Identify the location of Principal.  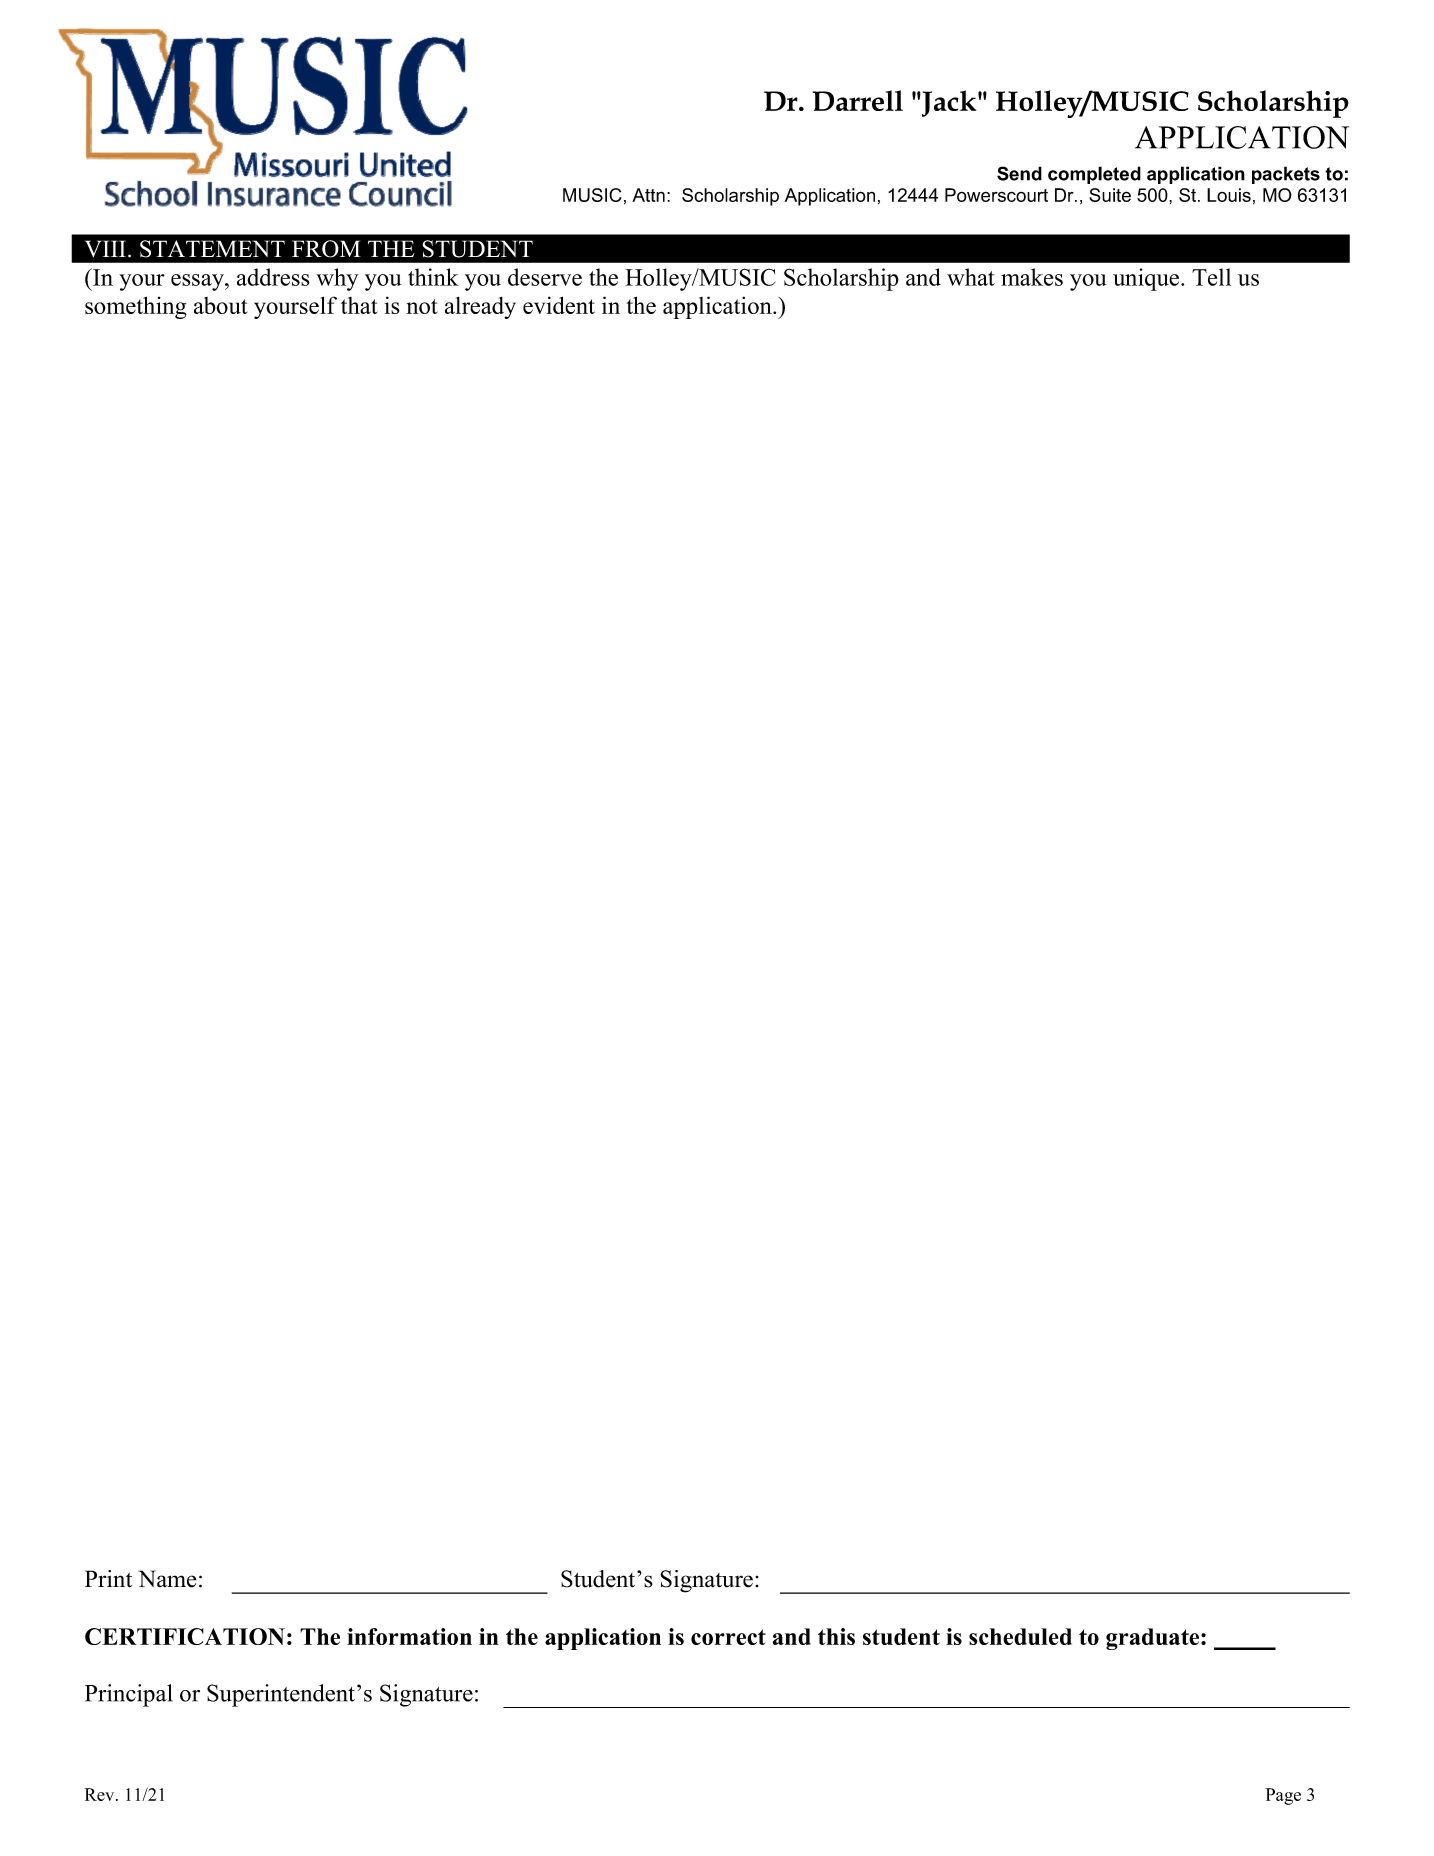
(128, 1695).
